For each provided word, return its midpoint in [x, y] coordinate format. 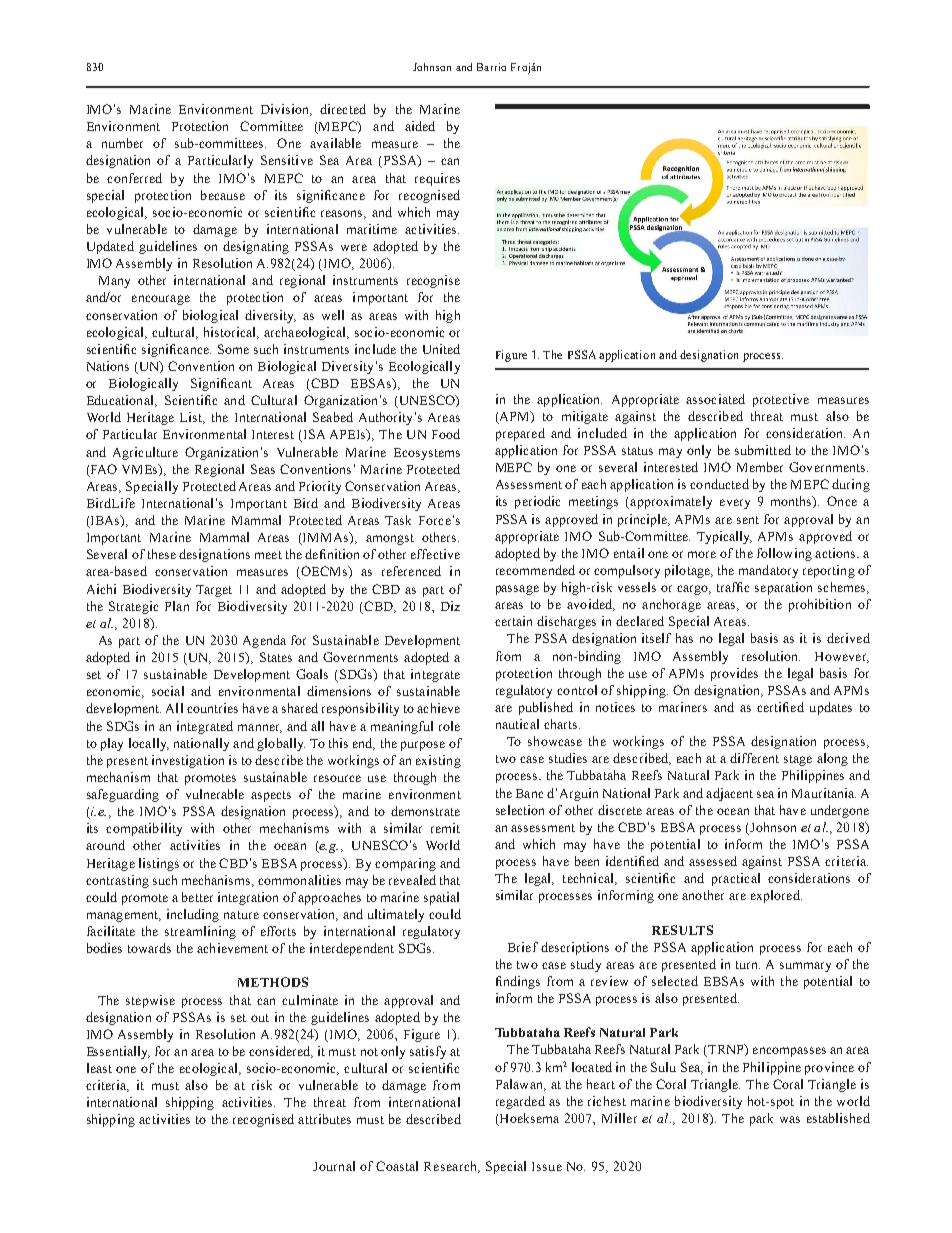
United [441, 349]
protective [781, 400]
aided [420, 126]
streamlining [200, 932]
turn [748, 965]
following [784, 554]
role [449, 726]
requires [437, 179]
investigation [188, 761]
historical [231, 333]
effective [435, 554]
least [99, 1068]
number [122, 143]
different [754, 758]
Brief [523, 947]
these [162, 554]
